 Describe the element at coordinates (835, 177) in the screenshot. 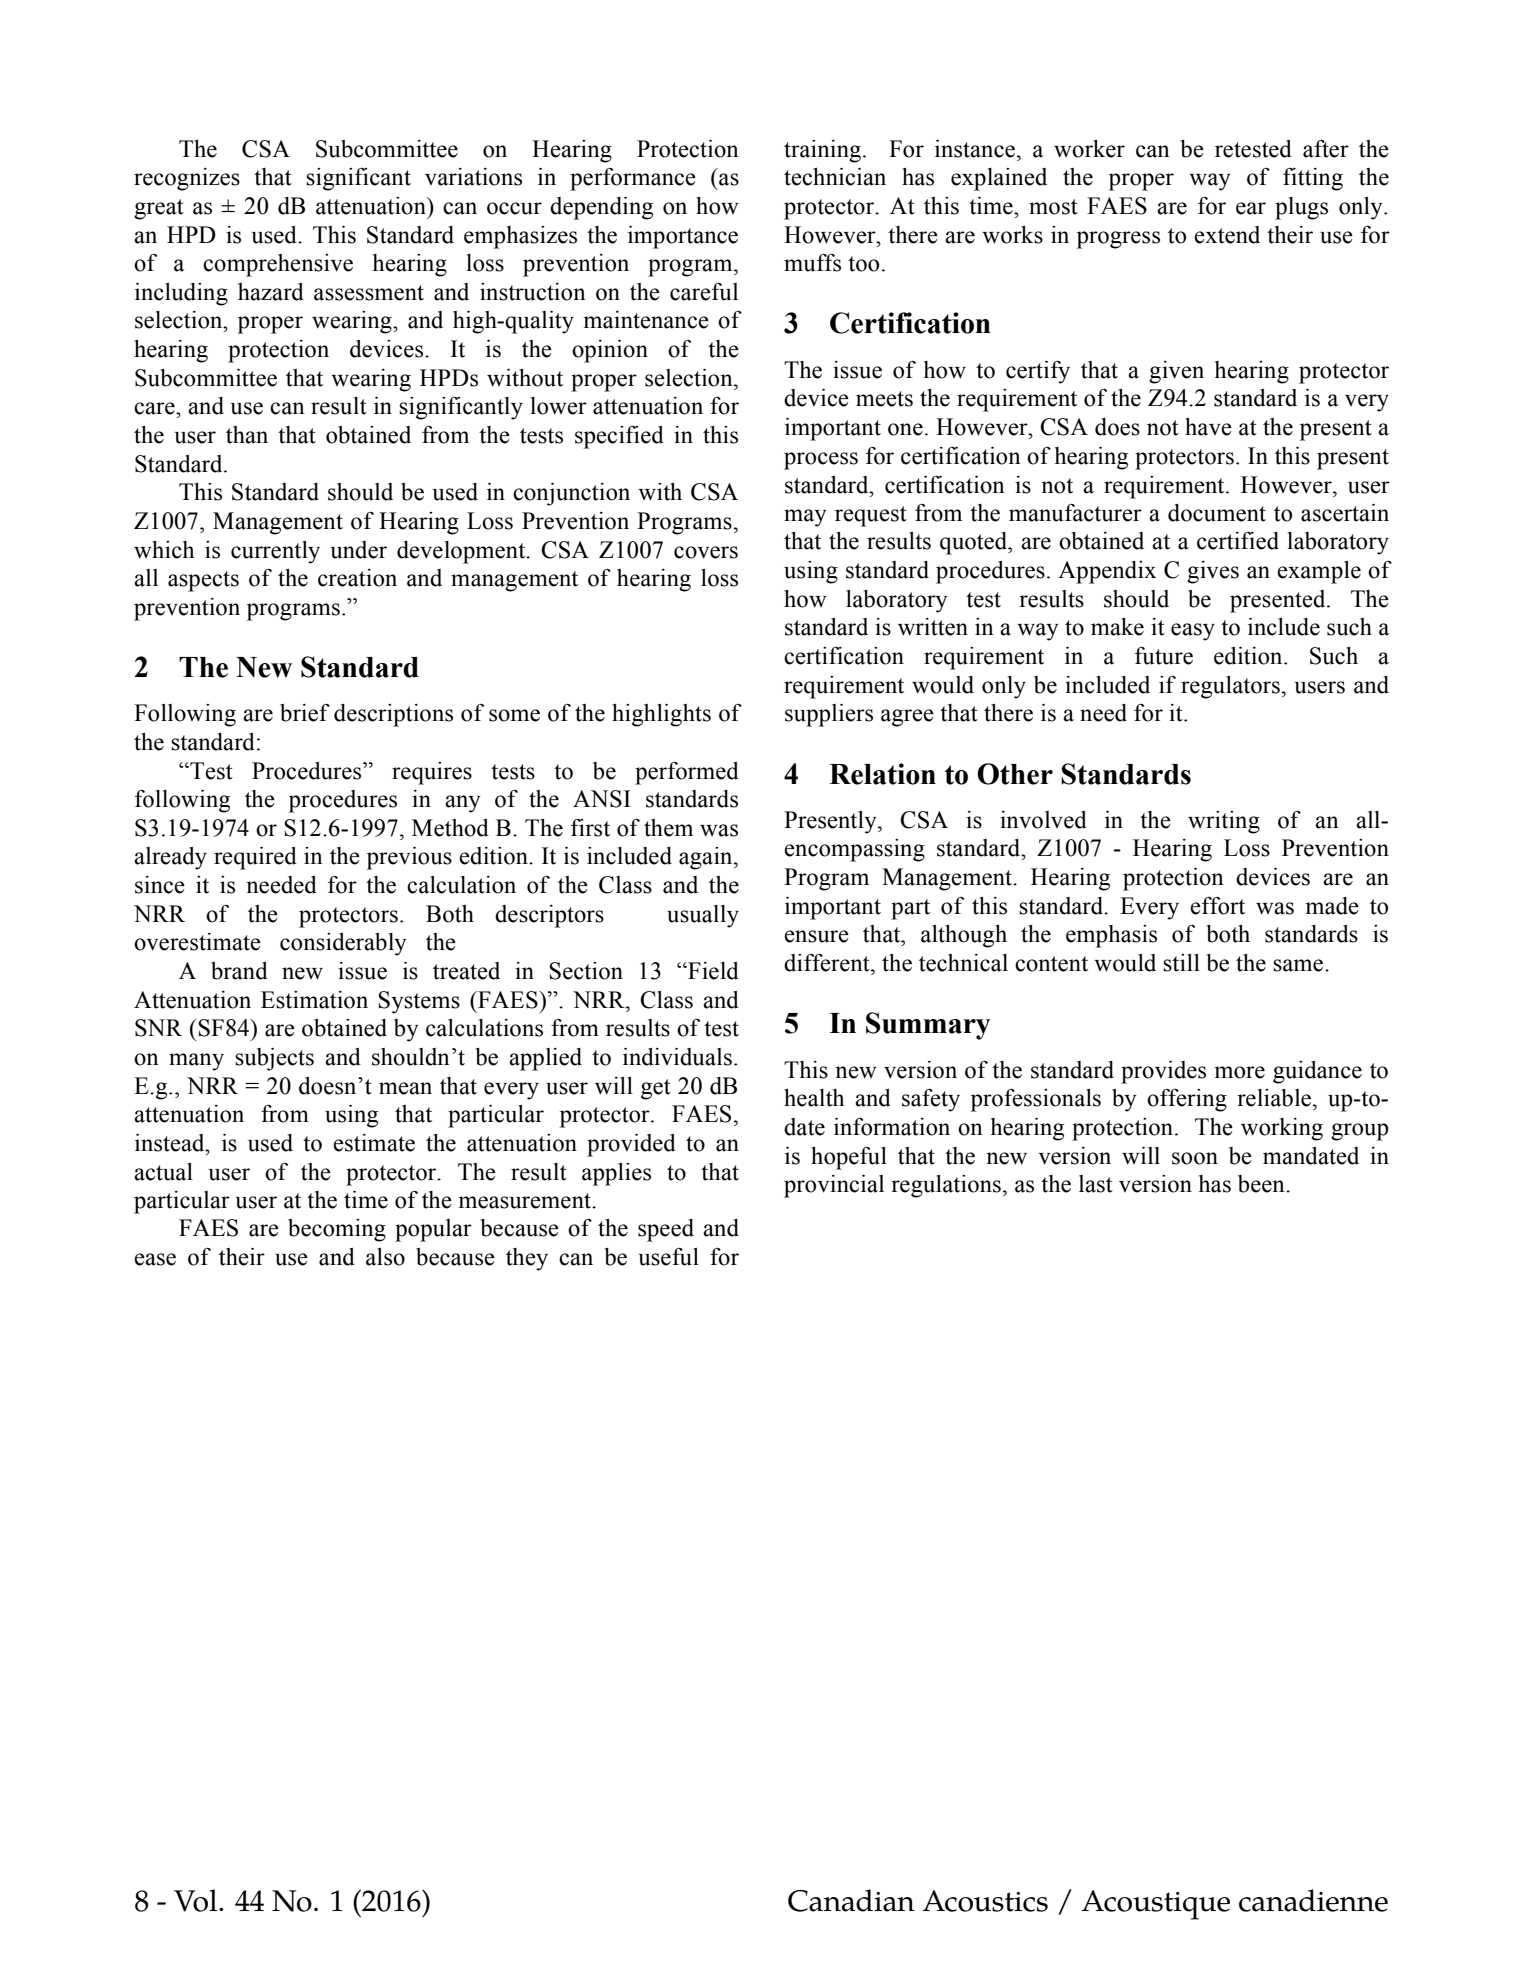

I see `technician` at that location.
